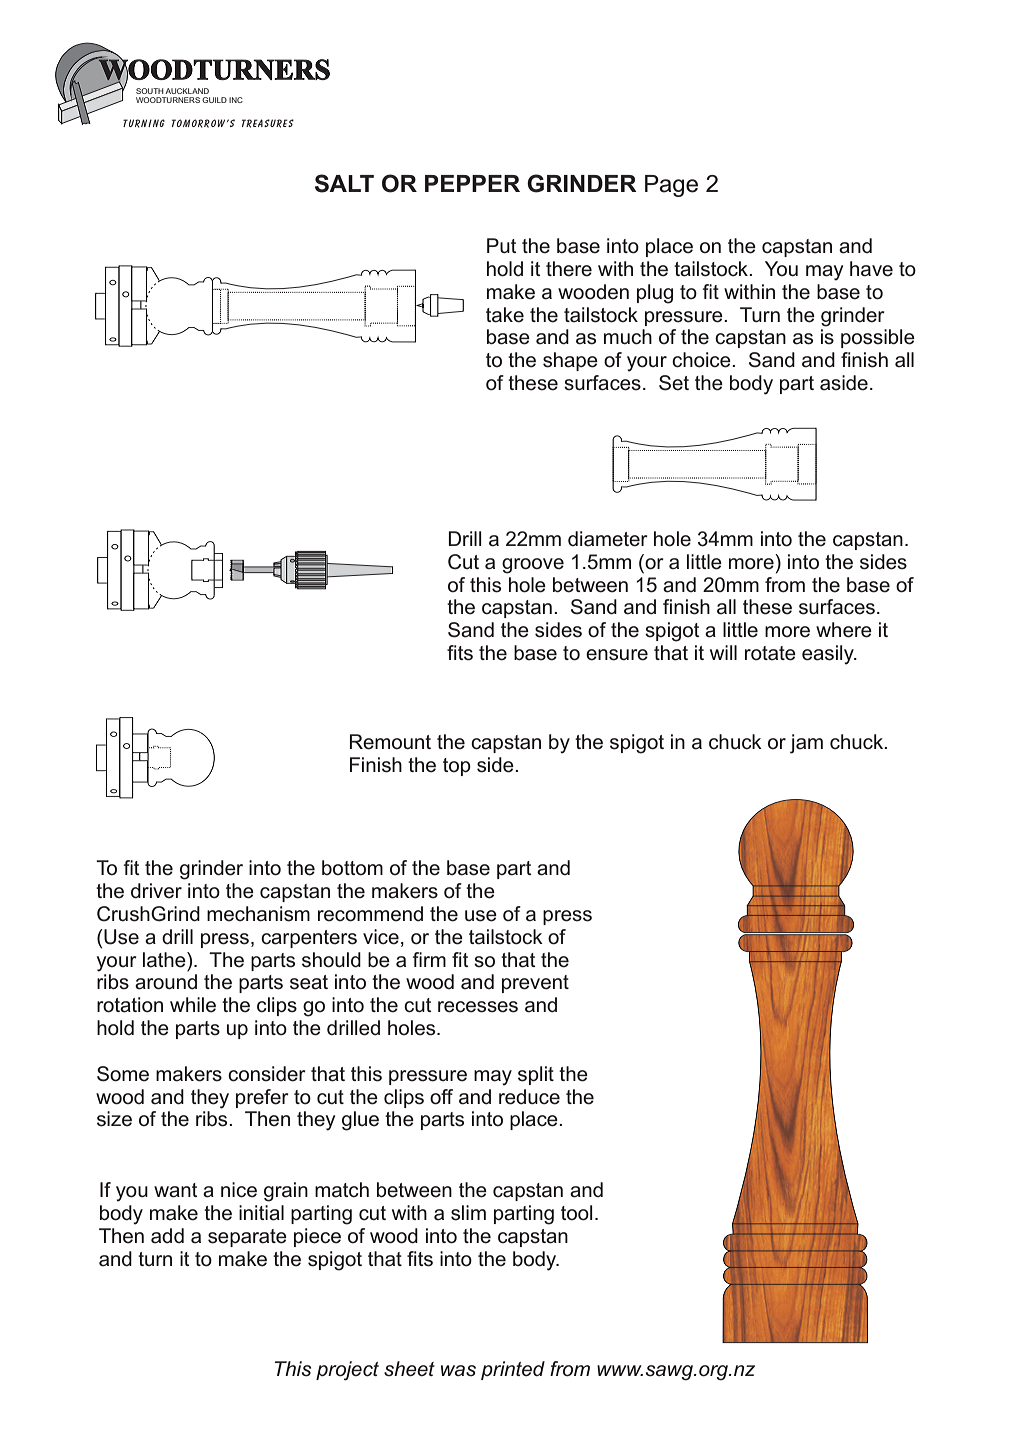 Image resolution: width=1013 pixels, height=1434 pixels. I want to click on printed, so click(513, 1370).
